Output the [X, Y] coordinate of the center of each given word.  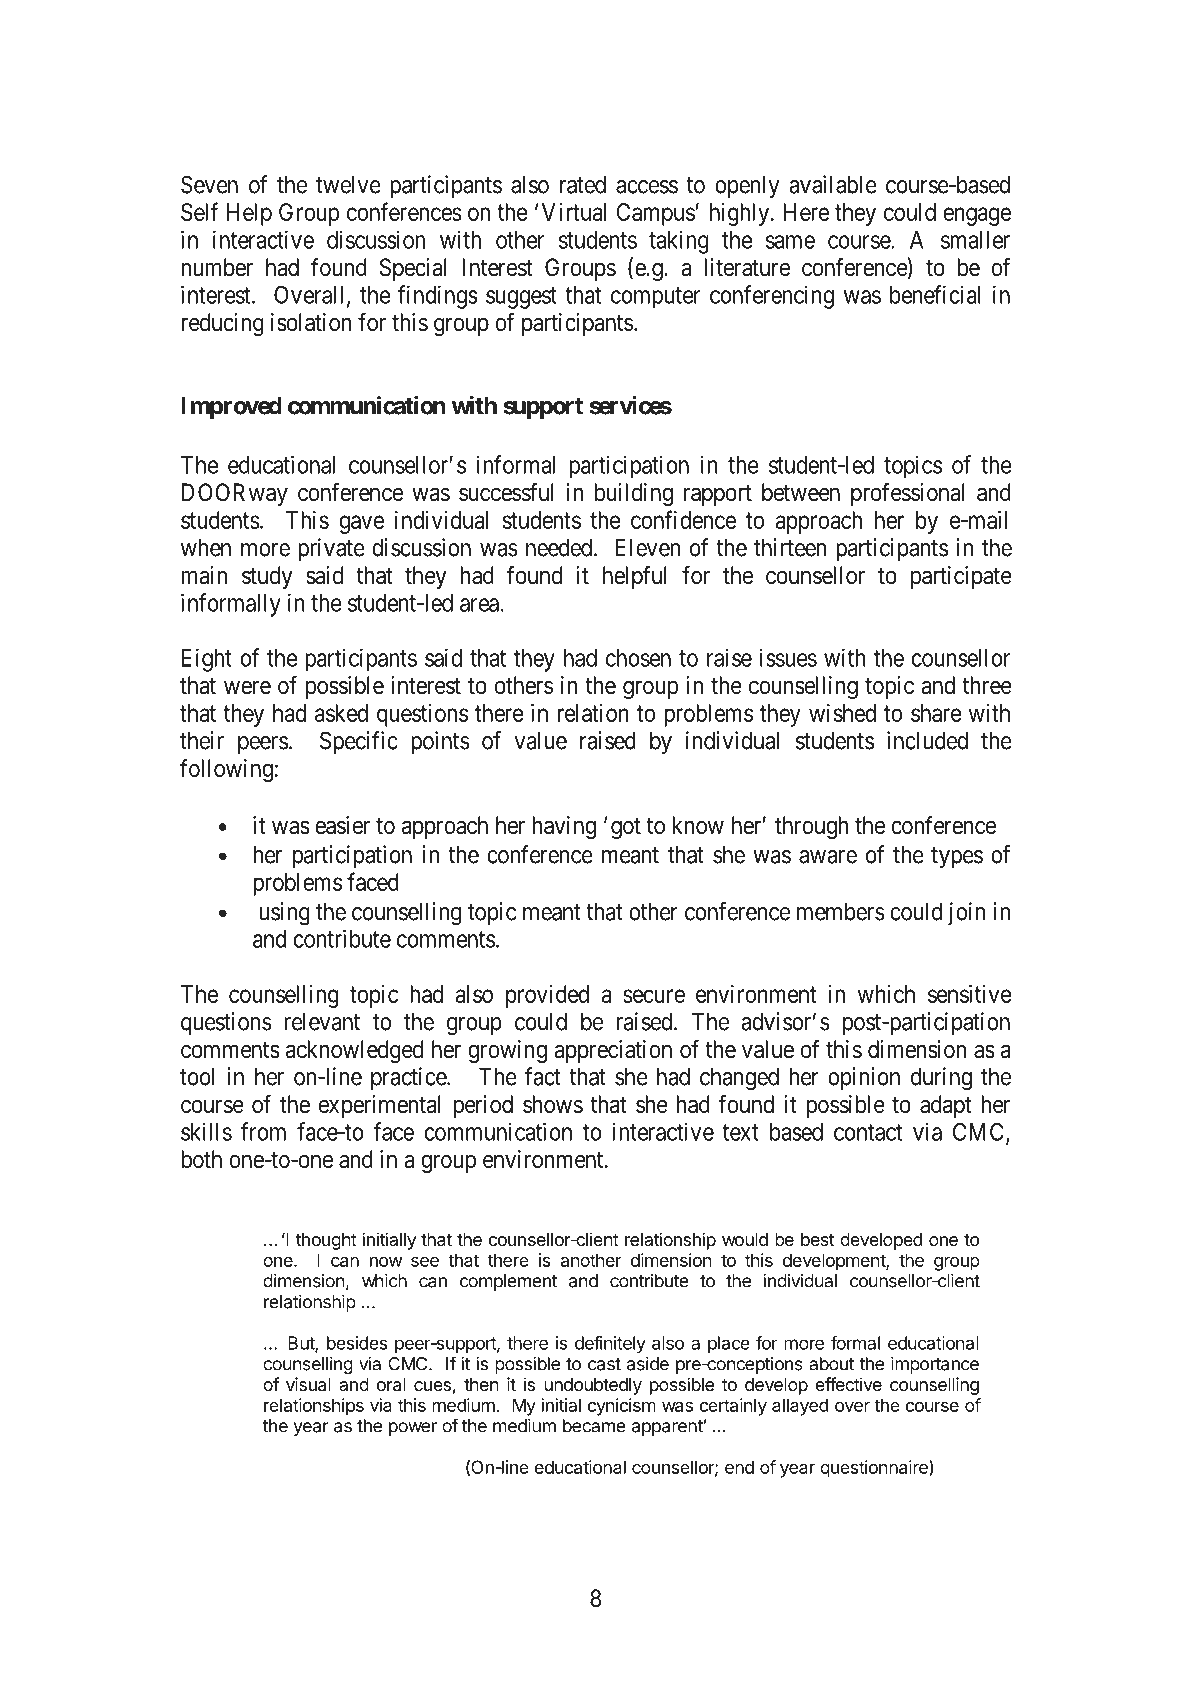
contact [868, 1132]
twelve [348, 184]
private [331, 549]
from [263, 1131]
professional [907, 494]
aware [828, 857]
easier [342, 825]
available [833, 184]
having [564, 827]
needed [560, 547]
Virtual [574, 212]
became [594, 1426]
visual [308, 1384]
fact [543, 1076]
